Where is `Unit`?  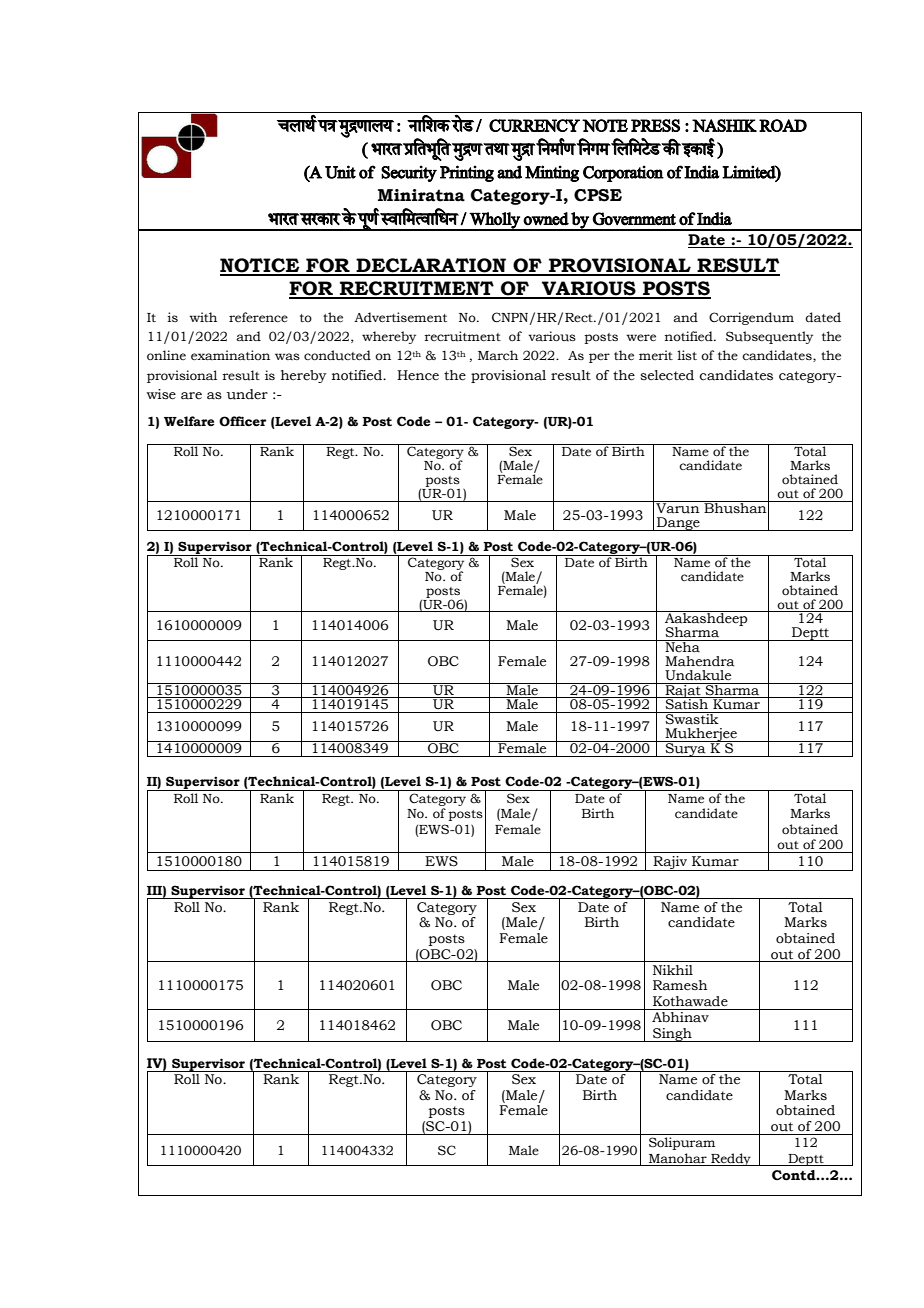
Unit is located at coordinates (340, 172).
